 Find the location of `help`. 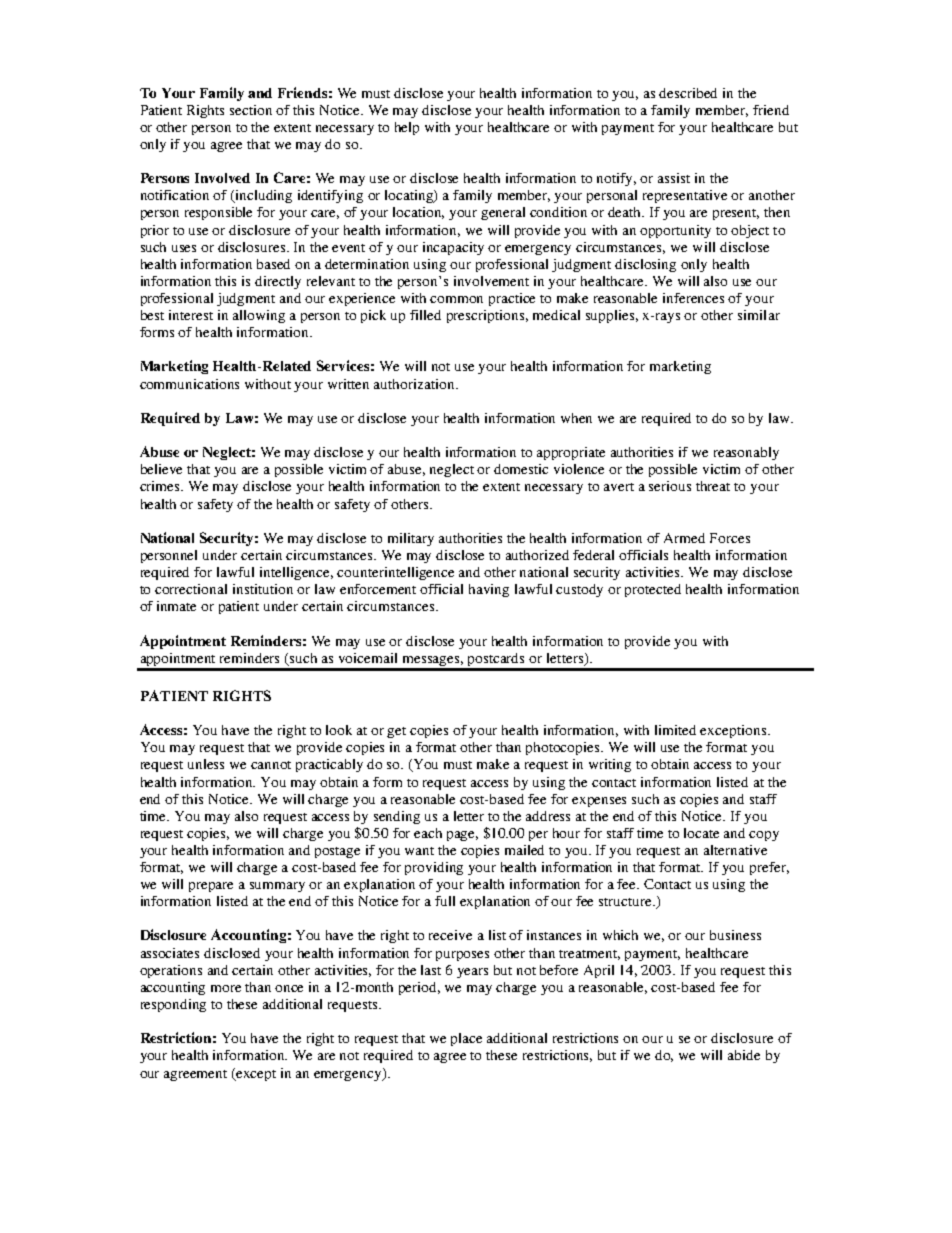

help is located at coordinates (407, 128).
